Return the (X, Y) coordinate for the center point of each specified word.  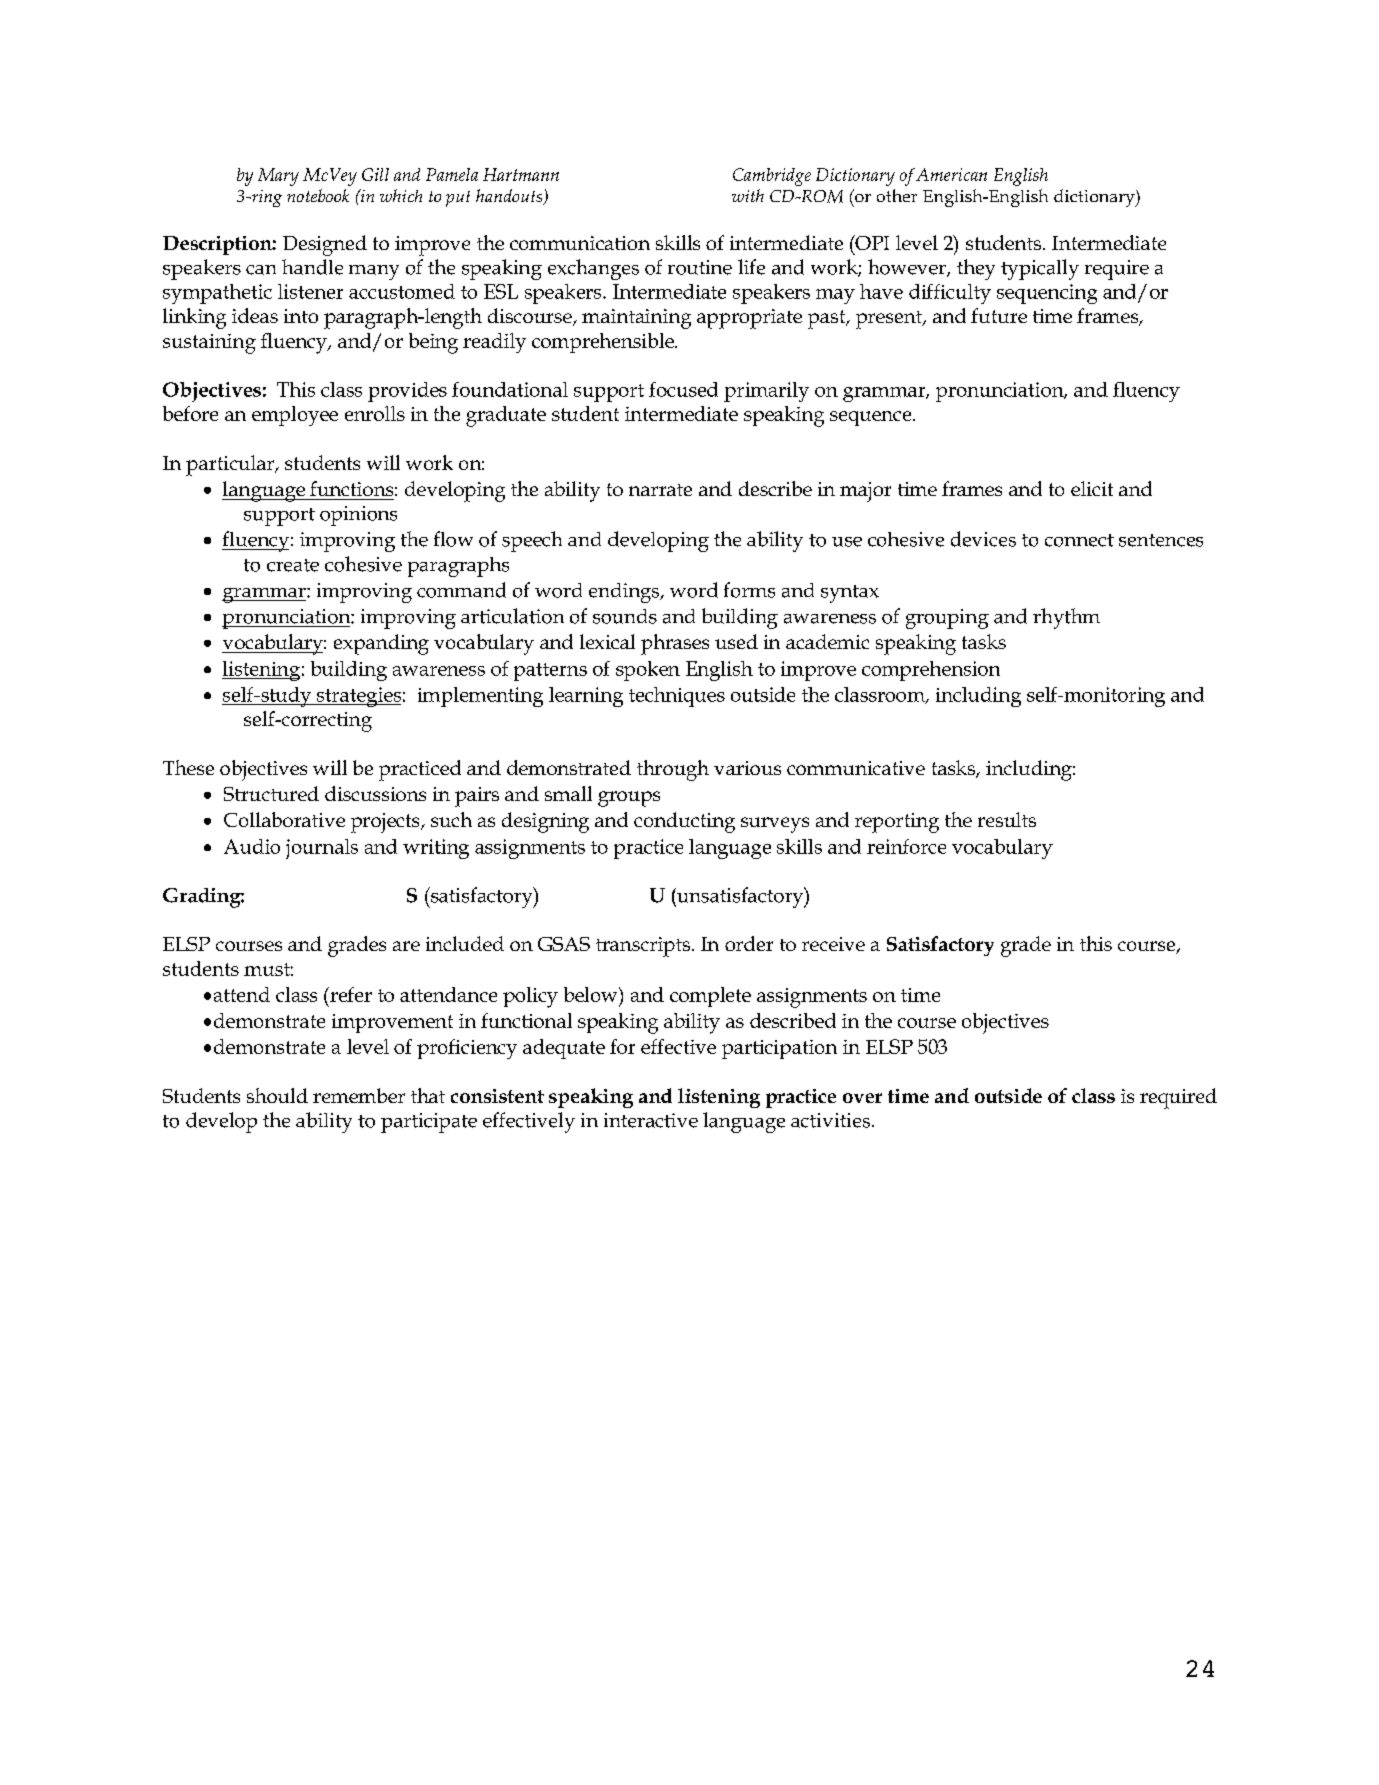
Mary (278, 177)
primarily (766, 392)
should (277, 1095)
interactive (651, 1120)
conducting (684, 822)
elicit (1092, 488)
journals (322, 849)
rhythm (1066, 618)
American (951, 174)
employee (295, 416)
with (748, 195)
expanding (381, 644)
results (1007, 819)
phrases (675, 644)
